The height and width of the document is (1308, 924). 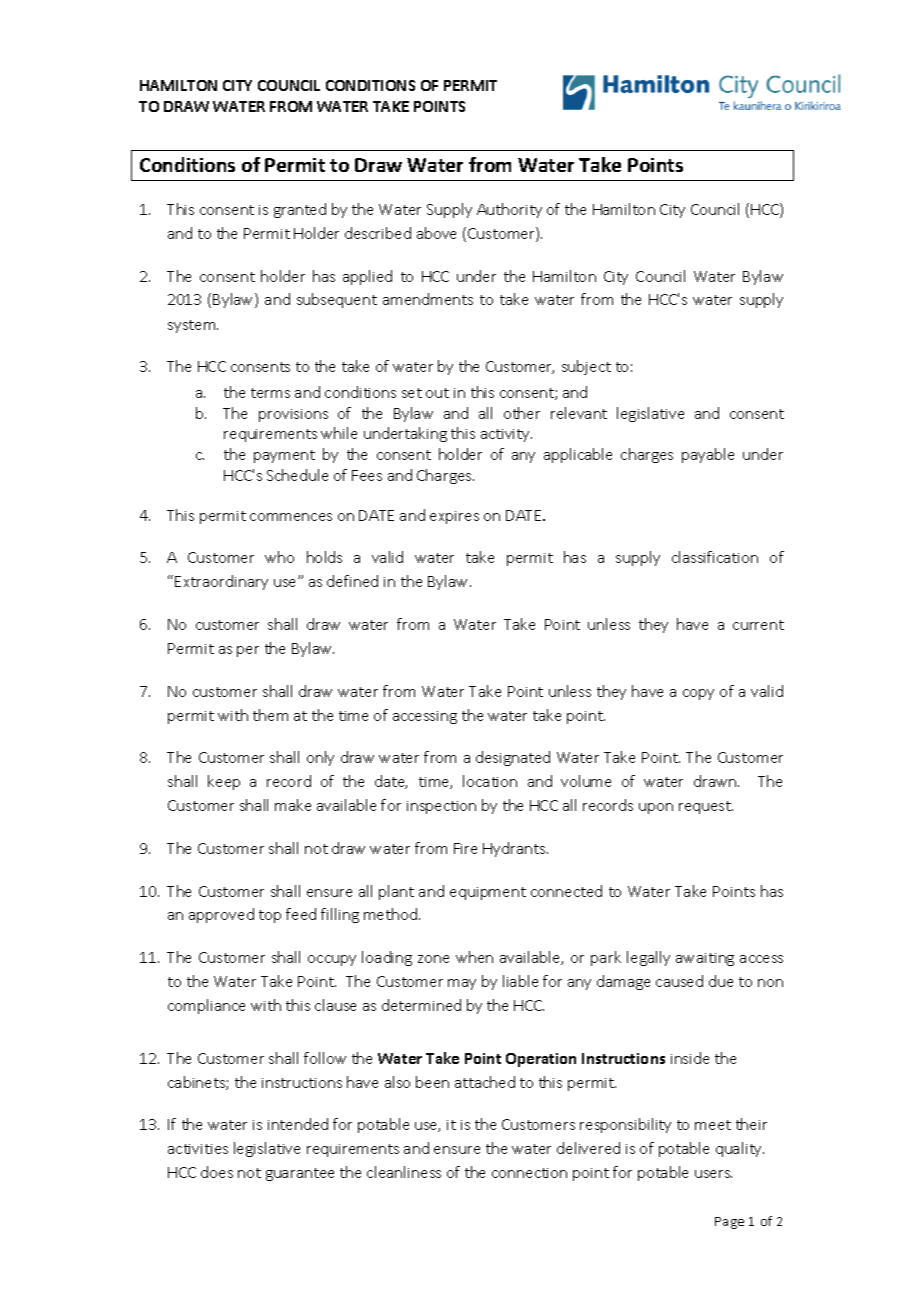 I want to click on copy, so click(x=698, y=694).
